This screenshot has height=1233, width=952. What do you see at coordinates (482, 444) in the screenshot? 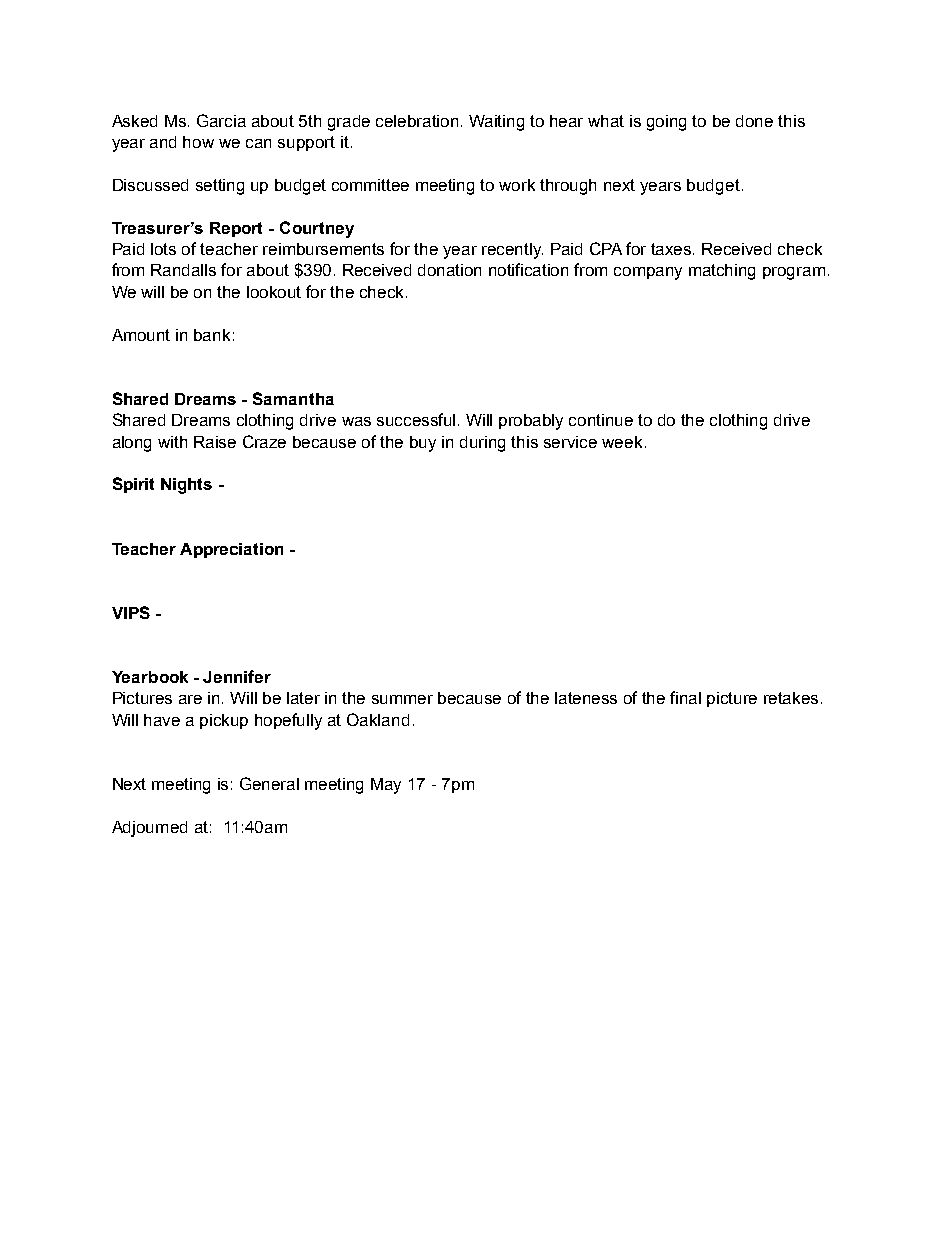
I see `during` at bounding box center [482, 444].
